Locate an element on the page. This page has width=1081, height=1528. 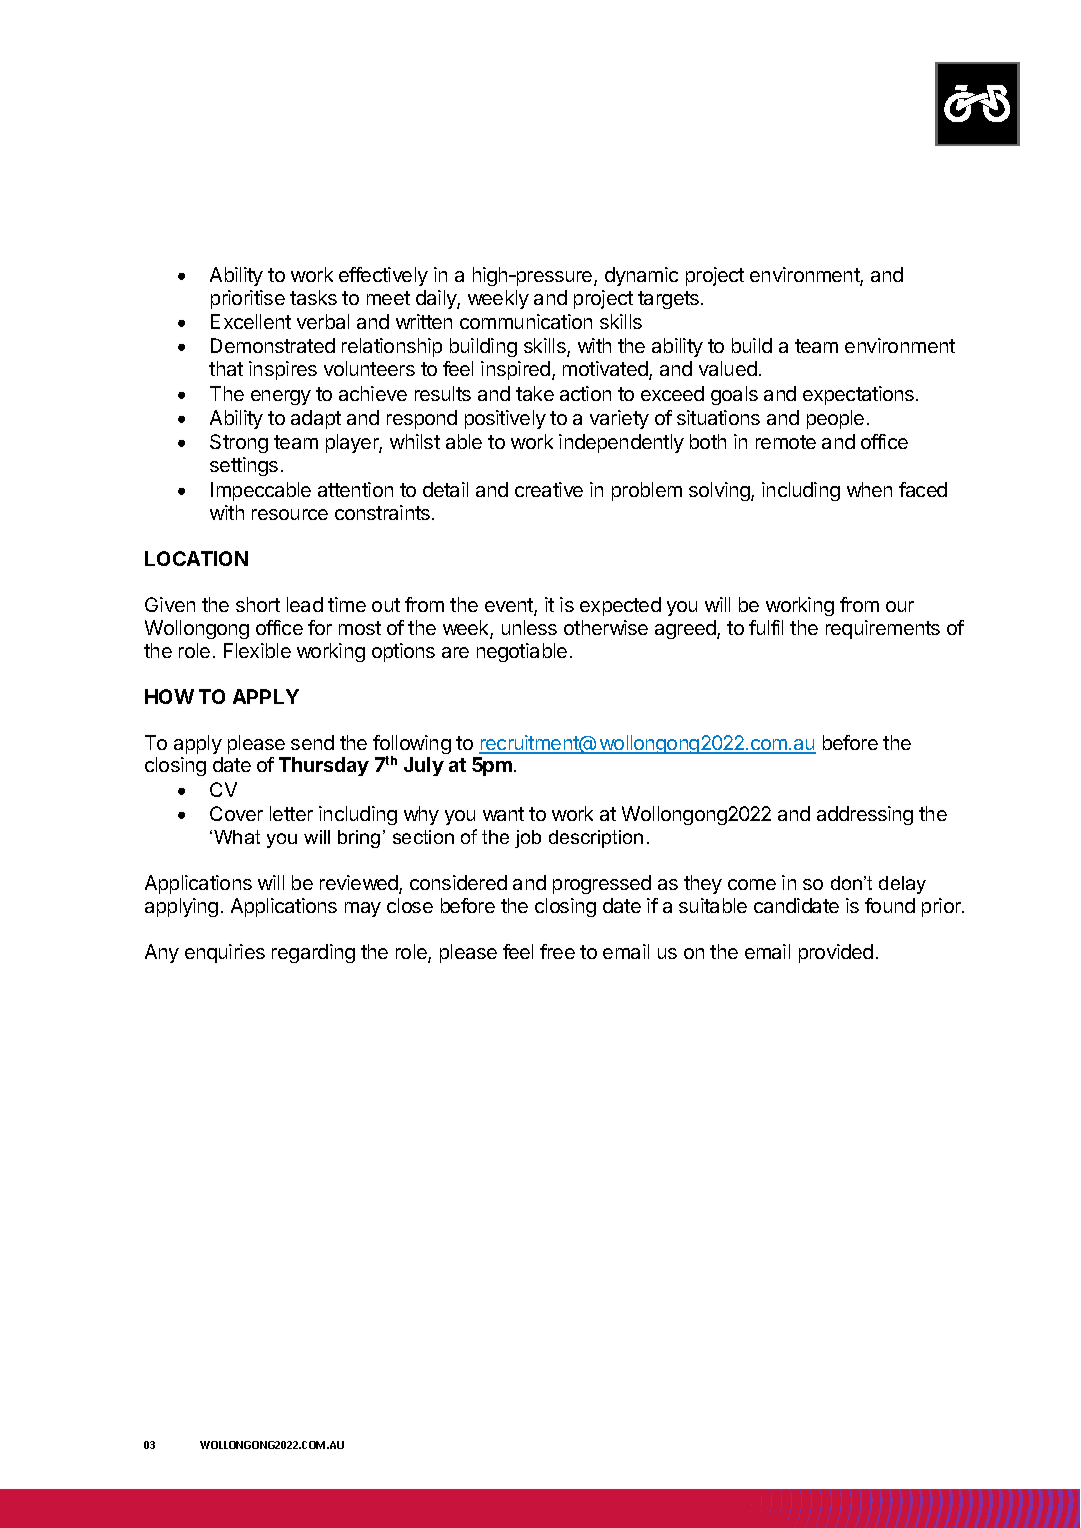
creative is located at coordinates (549, 489).
